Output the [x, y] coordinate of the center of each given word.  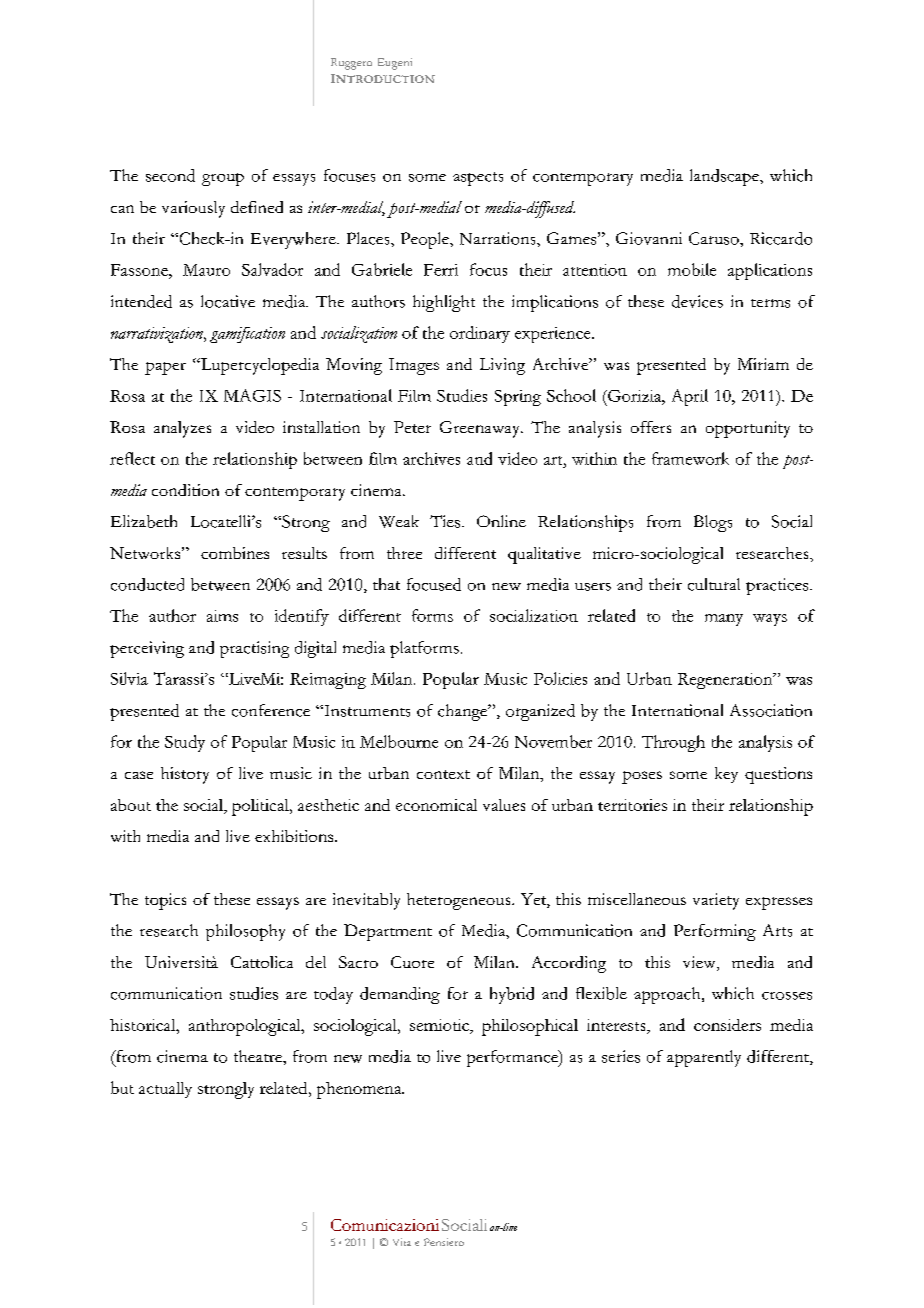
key [726, 775]
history [185, 775]
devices [697, 301]
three [404, 553]
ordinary [480, 334]
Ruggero [351, 64]
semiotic [440, 1025]
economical [436, 805]
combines [235, 553]
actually [165, 1090]
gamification [247, 335]
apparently [704, 1058]
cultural [714, 584]
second [170, 175]
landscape [725, 177]
